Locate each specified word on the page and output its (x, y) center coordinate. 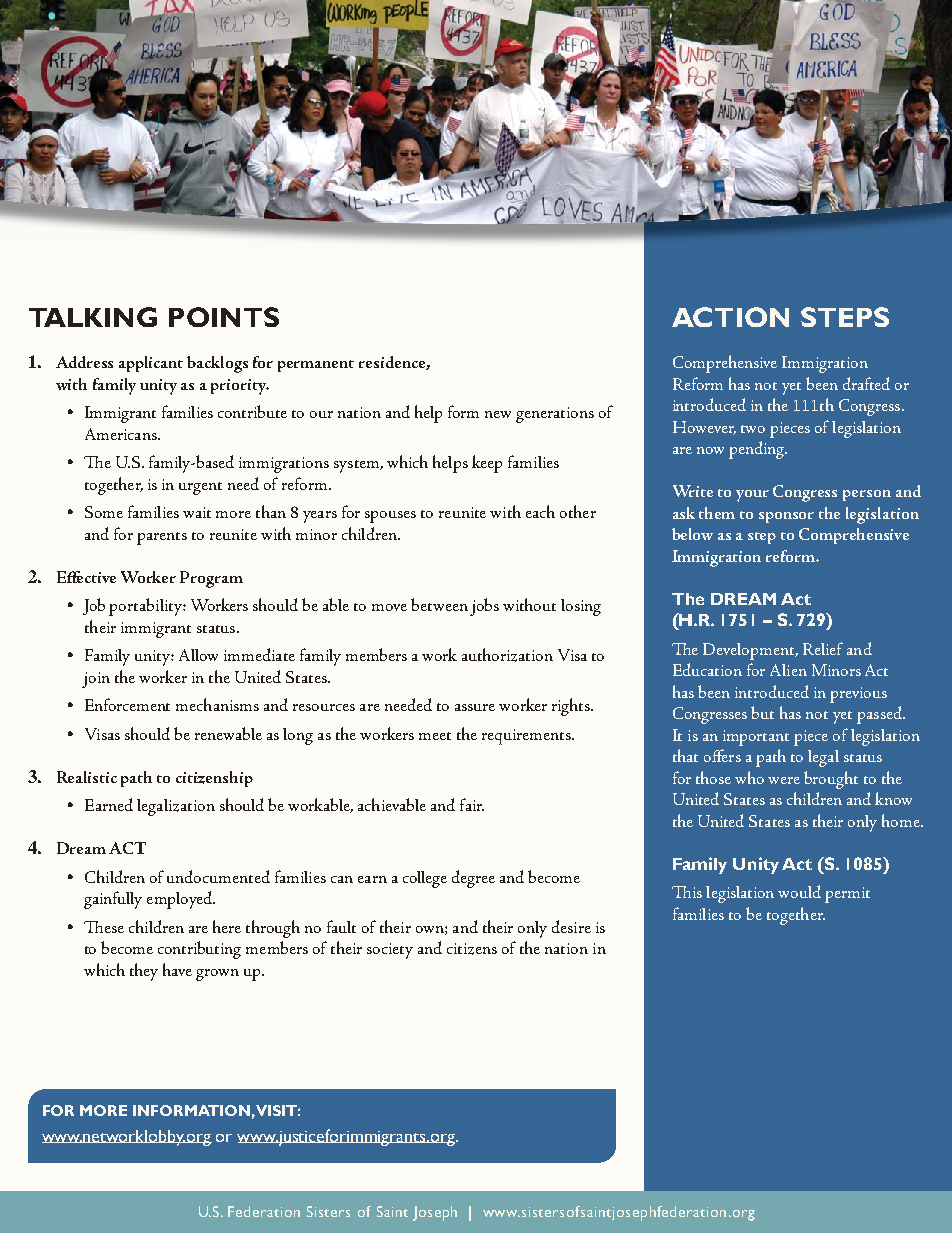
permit (847, 895)
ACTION (730, 317)
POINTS (224, 317)
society (390, 951)
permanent (316, 366)
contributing (199, 950)
